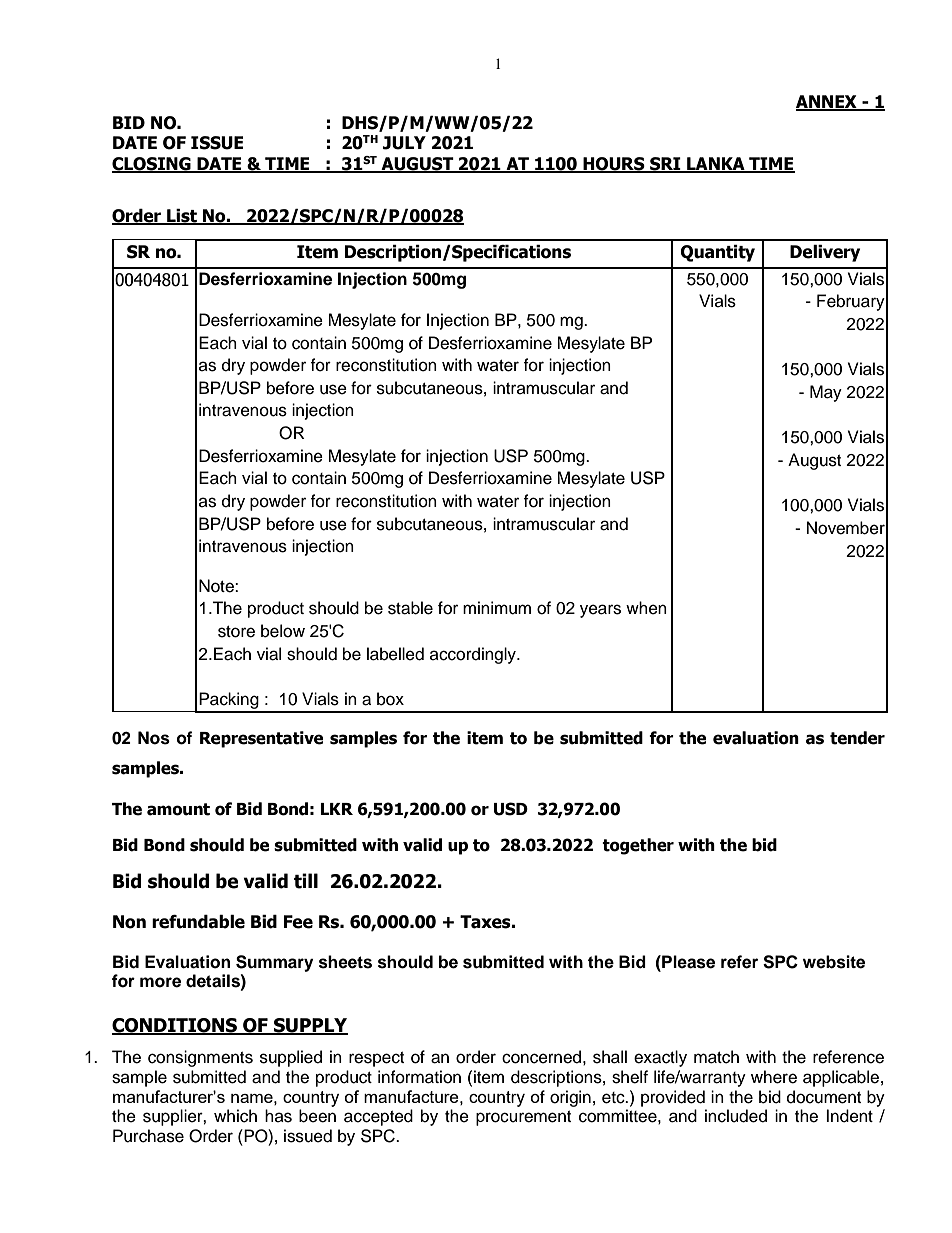 The image size is (952, 1233). Describe the element at coordinates (152, 165) in the page. I see `CLOSING` at that location.
